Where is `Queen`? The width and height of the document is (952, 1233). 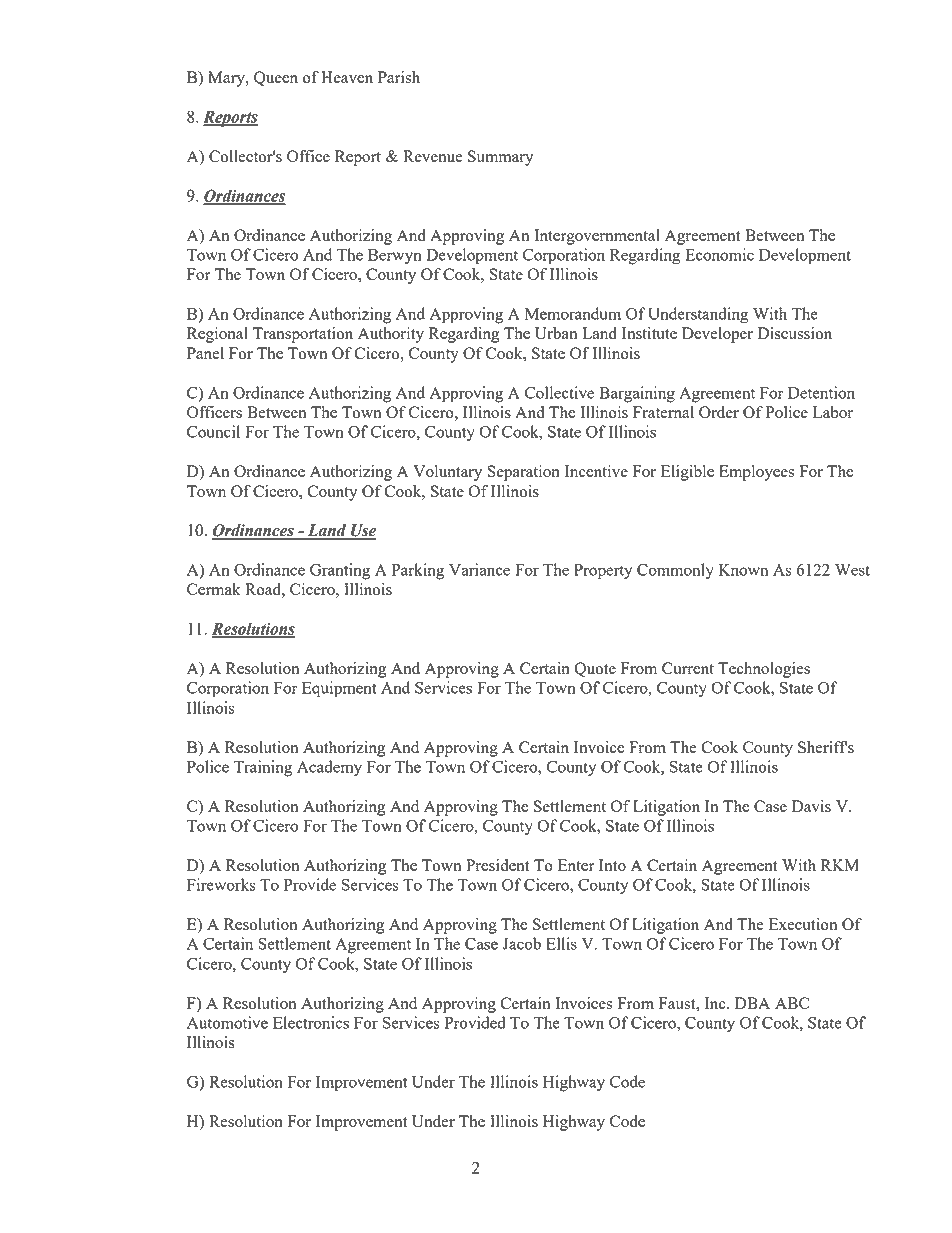
Queen is located at coordinates (276, 78).
